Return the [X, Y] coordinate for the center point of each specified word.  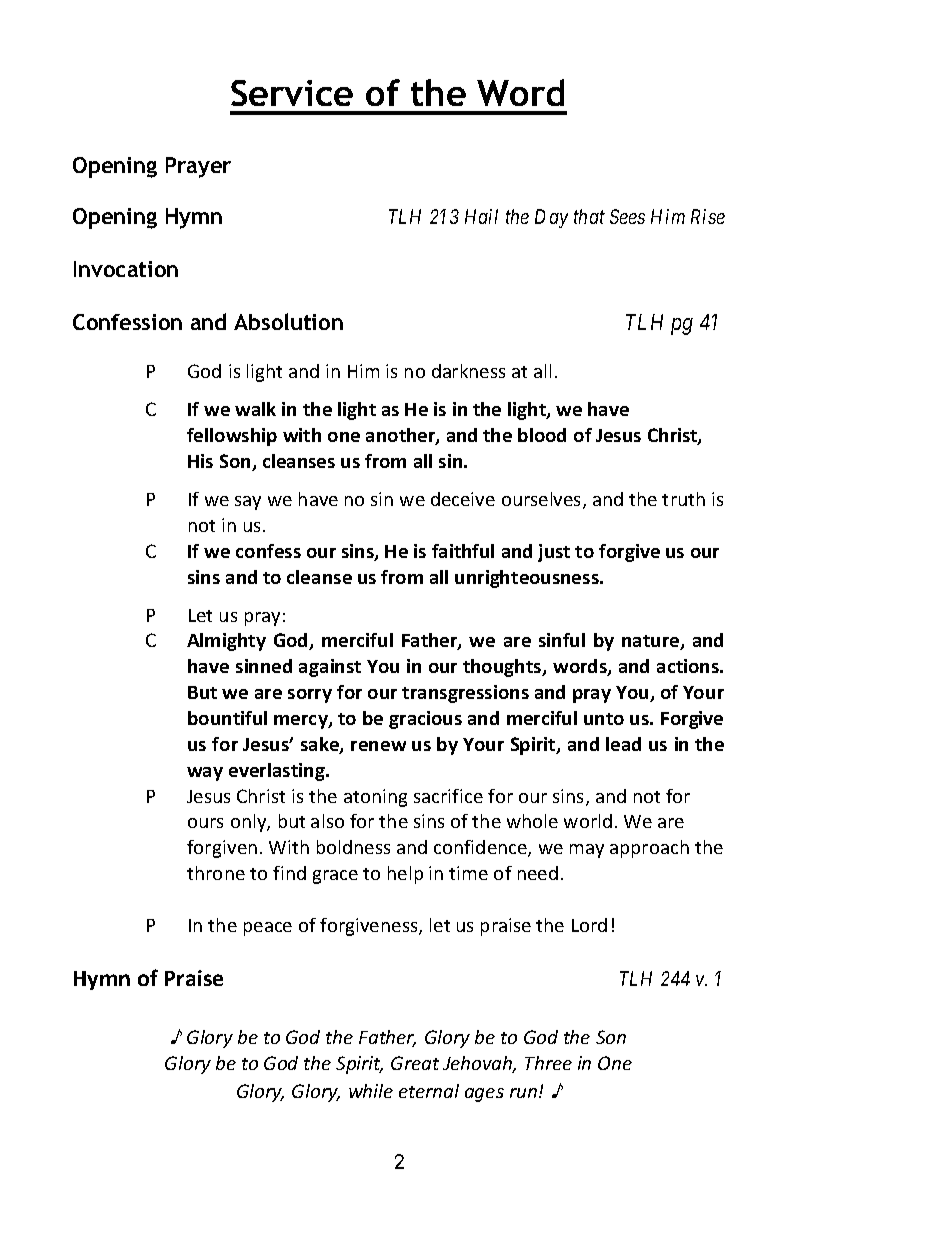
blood [542, 435]
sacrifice [448, 796]
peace [268, 929]
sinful [562, 640]
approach [649, 849]
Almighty [226, 642]
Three [548, 1063]
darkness [468, 371]
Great [415, 1063]
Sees [627, 216]
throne [216, 873]
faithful [463, 551]
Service [292, 93]
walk [255, 409]
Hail [481, 216]
